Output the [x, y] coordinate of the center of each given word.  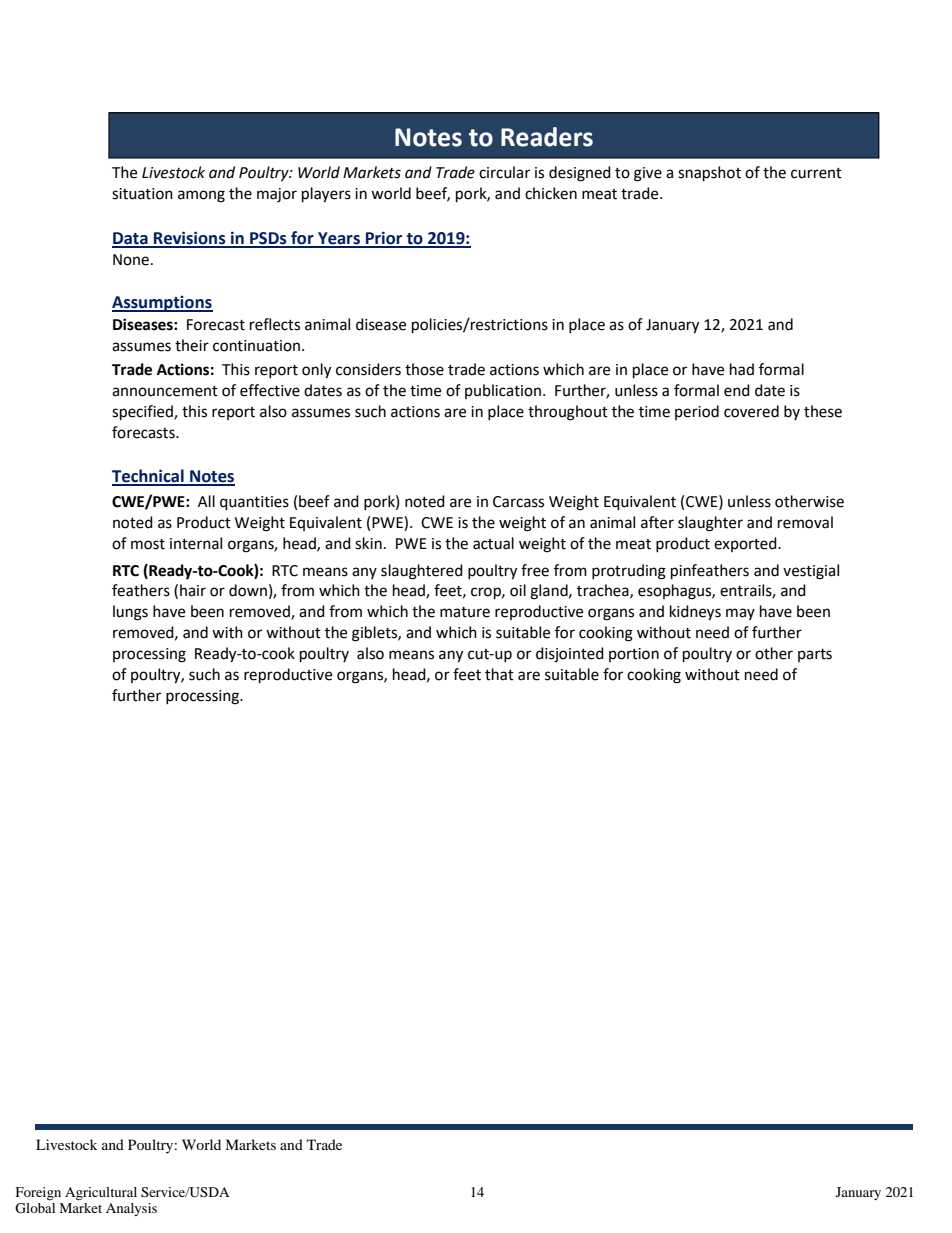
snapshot [709, 174]
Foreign [38, 1194]
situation [142, 194]
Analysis [131, 1209]
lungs [130, 613]
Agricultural [101, 1194]
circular [504, 172]
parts [815, 655]
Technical [149, 477]
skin [368, 543]
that [499, 674]
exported [746, 544]
